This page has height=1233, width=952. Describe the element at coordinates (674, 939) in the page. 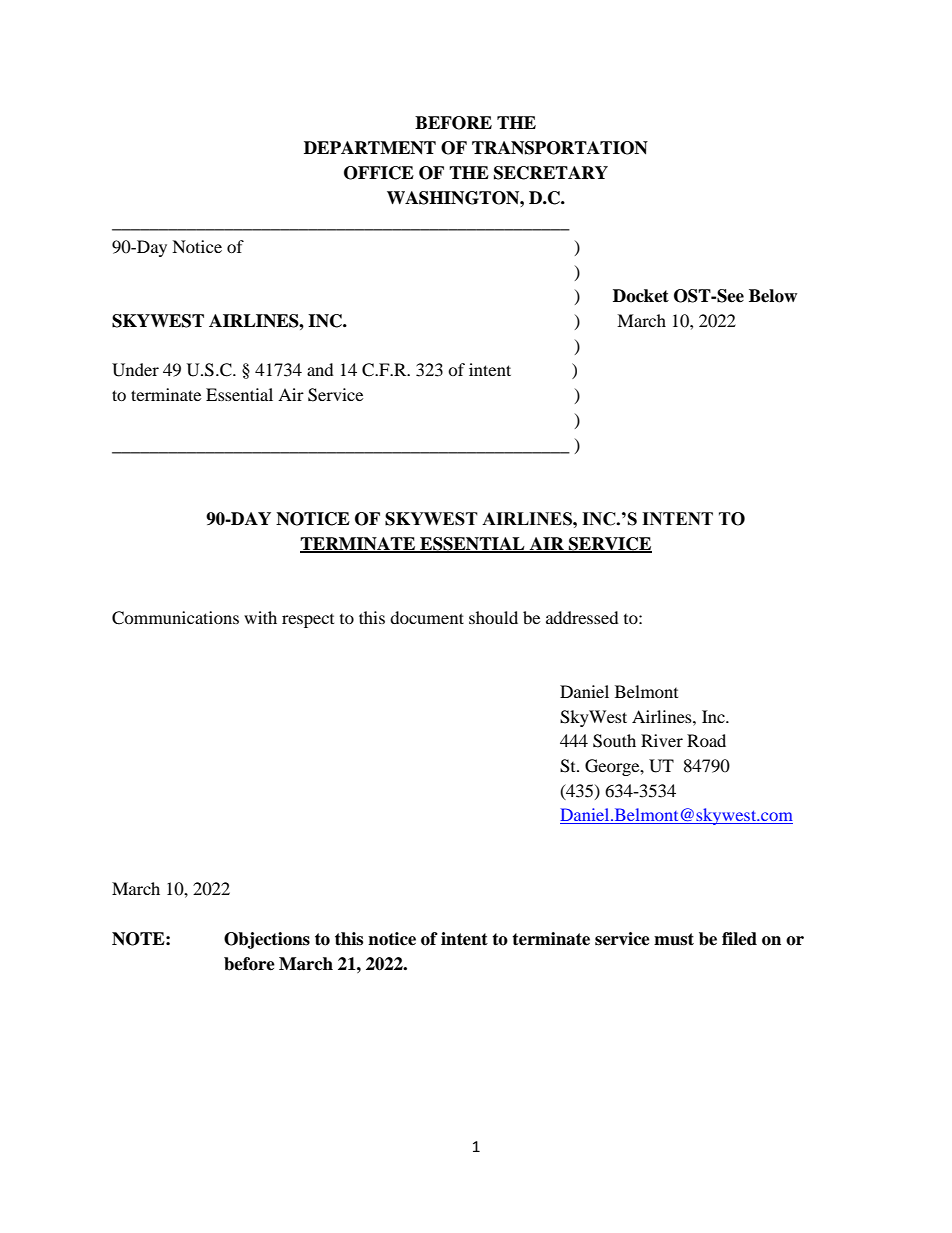

I see `must` at that location.
